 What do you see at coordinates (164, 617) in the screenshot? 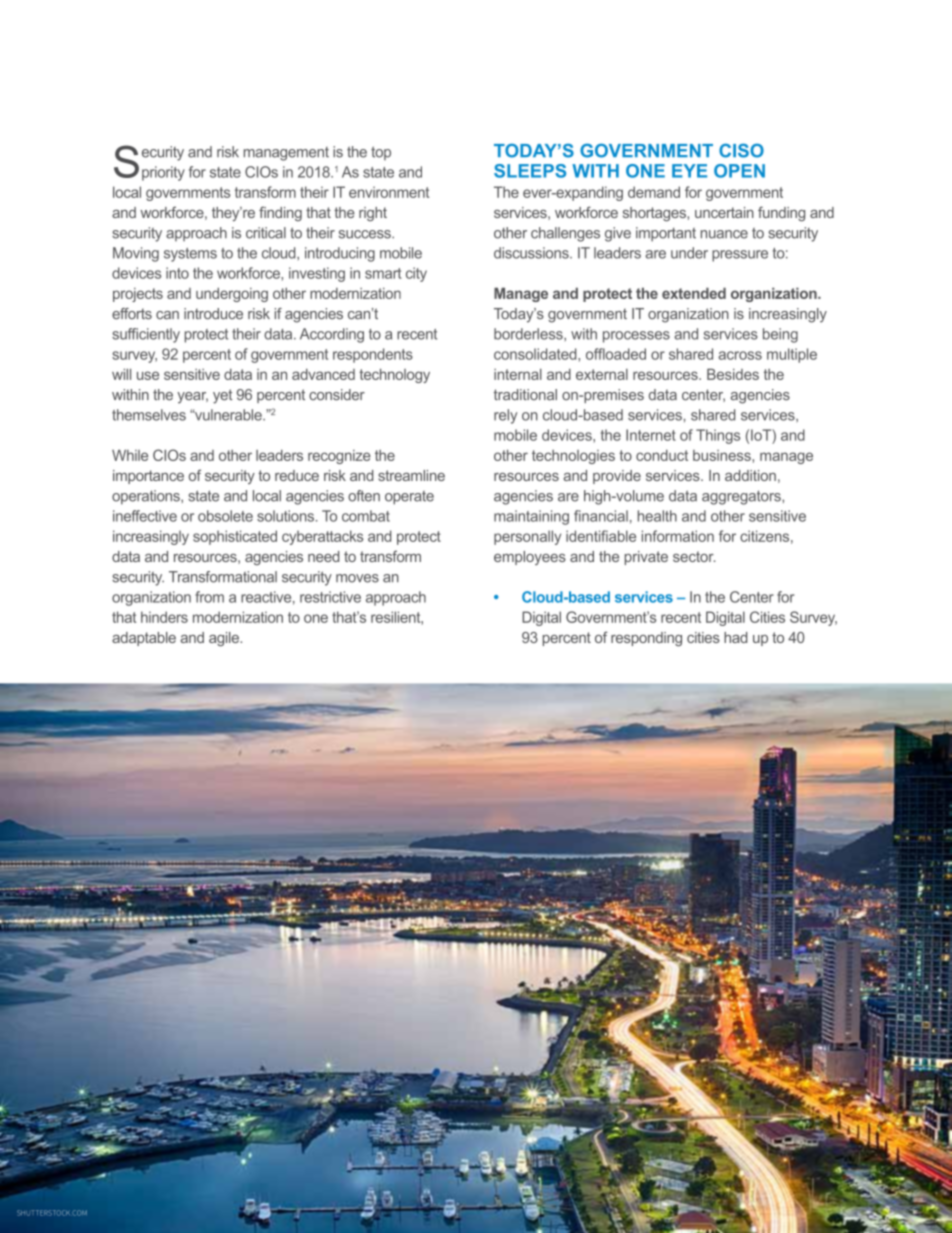
I see `hinders` at bounding box center [164, 617].
